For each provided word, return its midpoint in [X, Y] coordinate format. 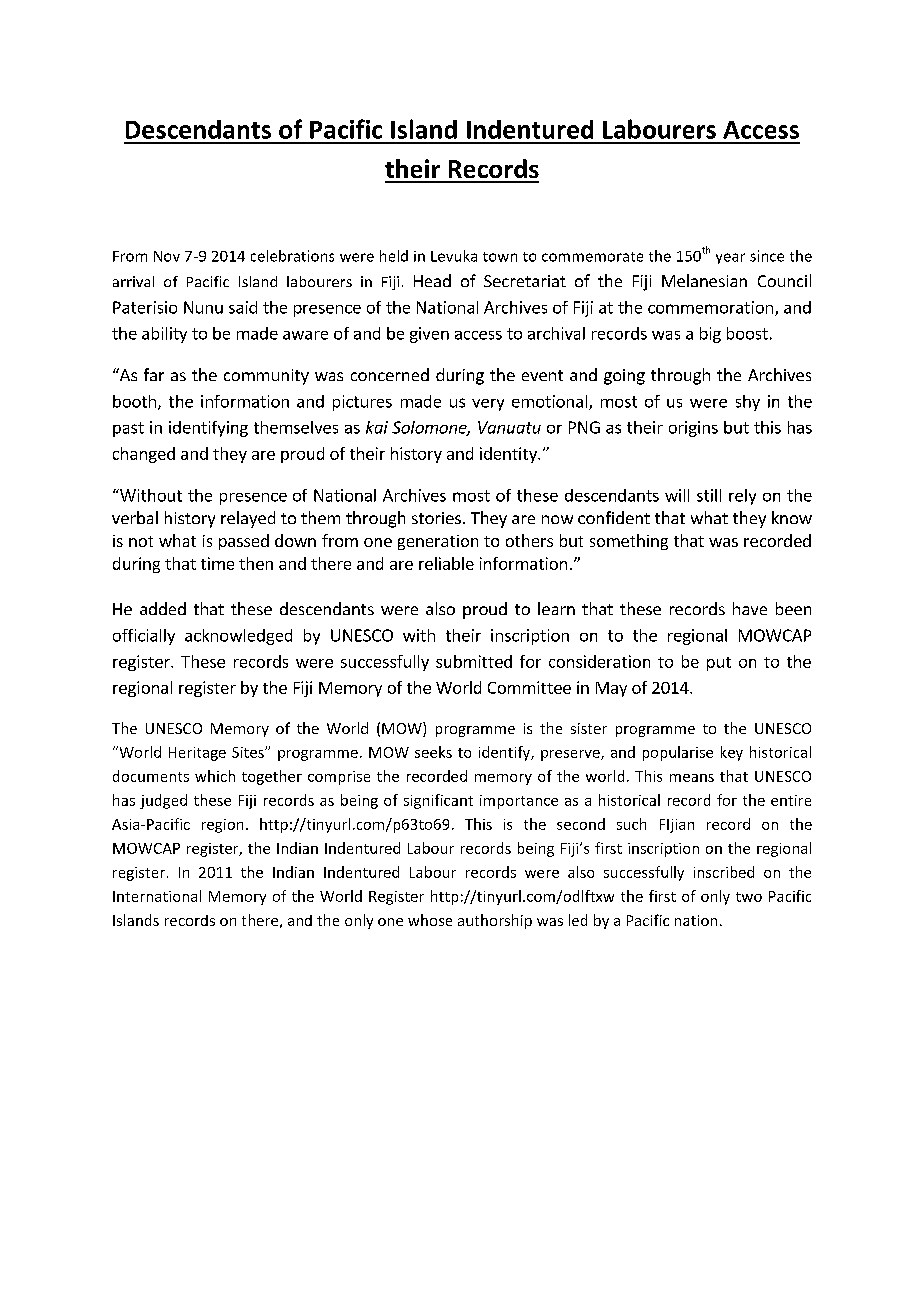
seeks [433, 752]
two [749, 897]
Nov [167, 256]
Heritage [197, 754]
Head [432, 280]
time [217, 563]
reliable [446, 563]
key [732, 753]
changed [144, 455]
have [750, 608]
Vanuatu [509, 427]
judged [163, 801]
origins [693, 429]
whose [430, 920]
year [730, 258]
